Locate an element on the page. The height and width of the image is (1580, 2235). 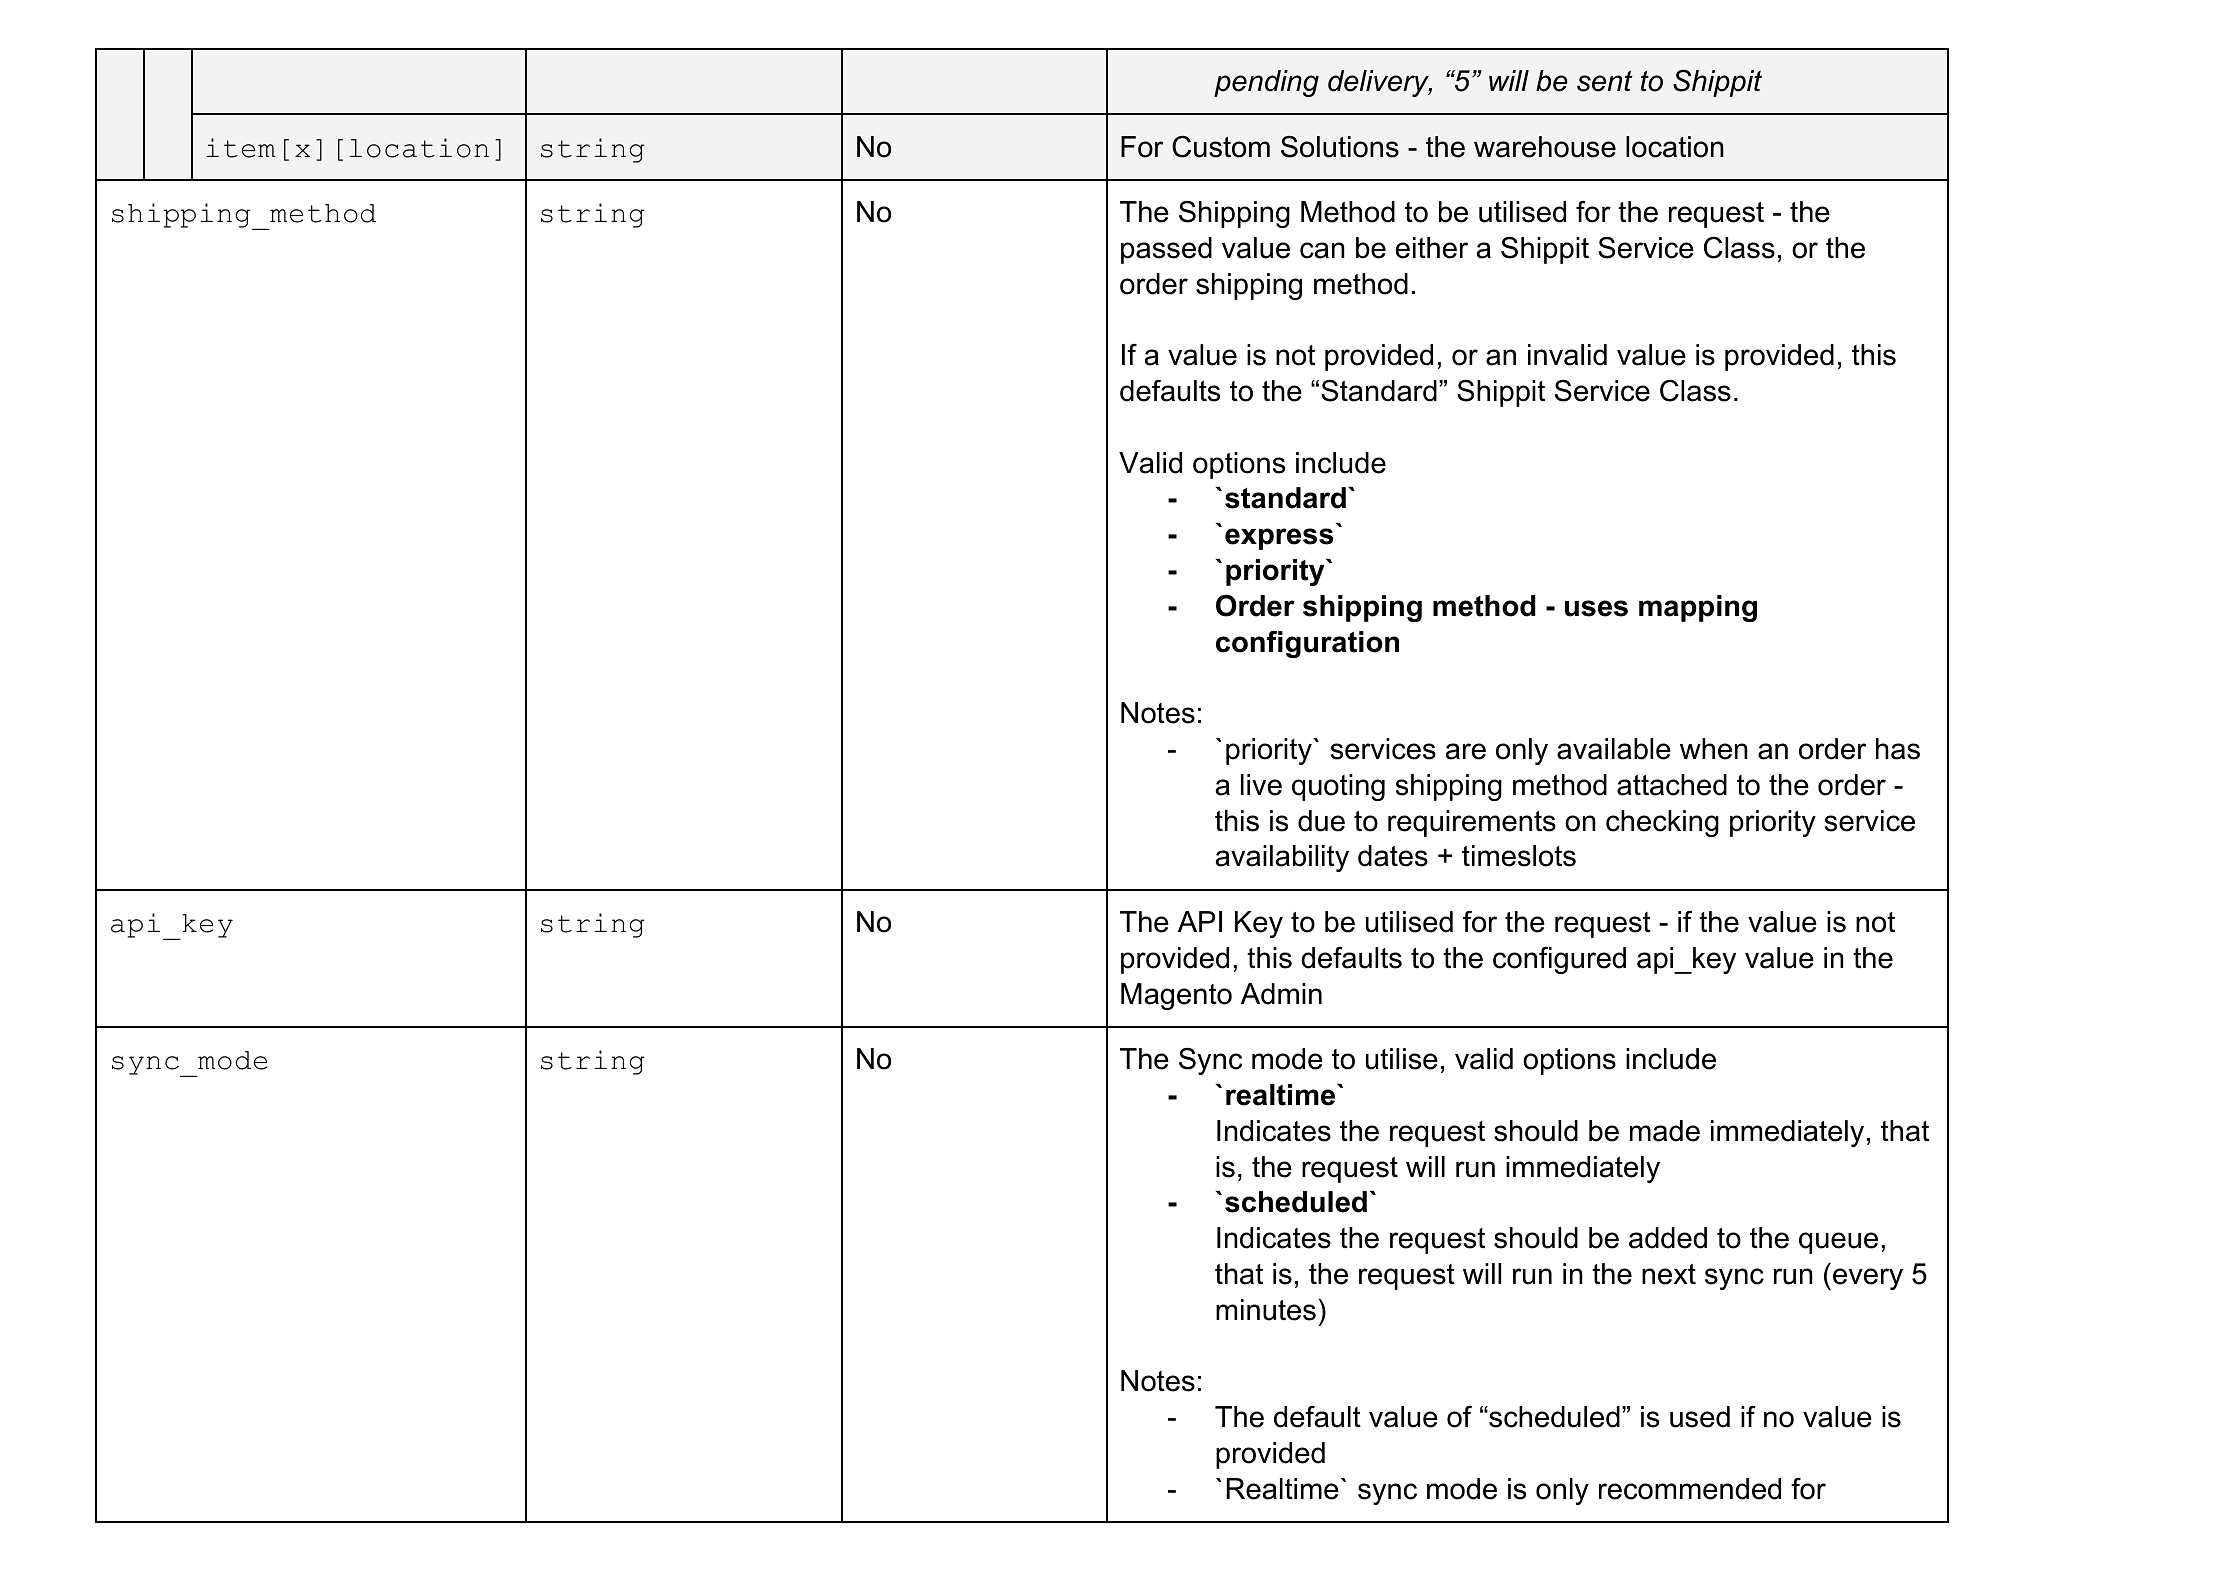
Custom is located at coordinates (1221, 146).
